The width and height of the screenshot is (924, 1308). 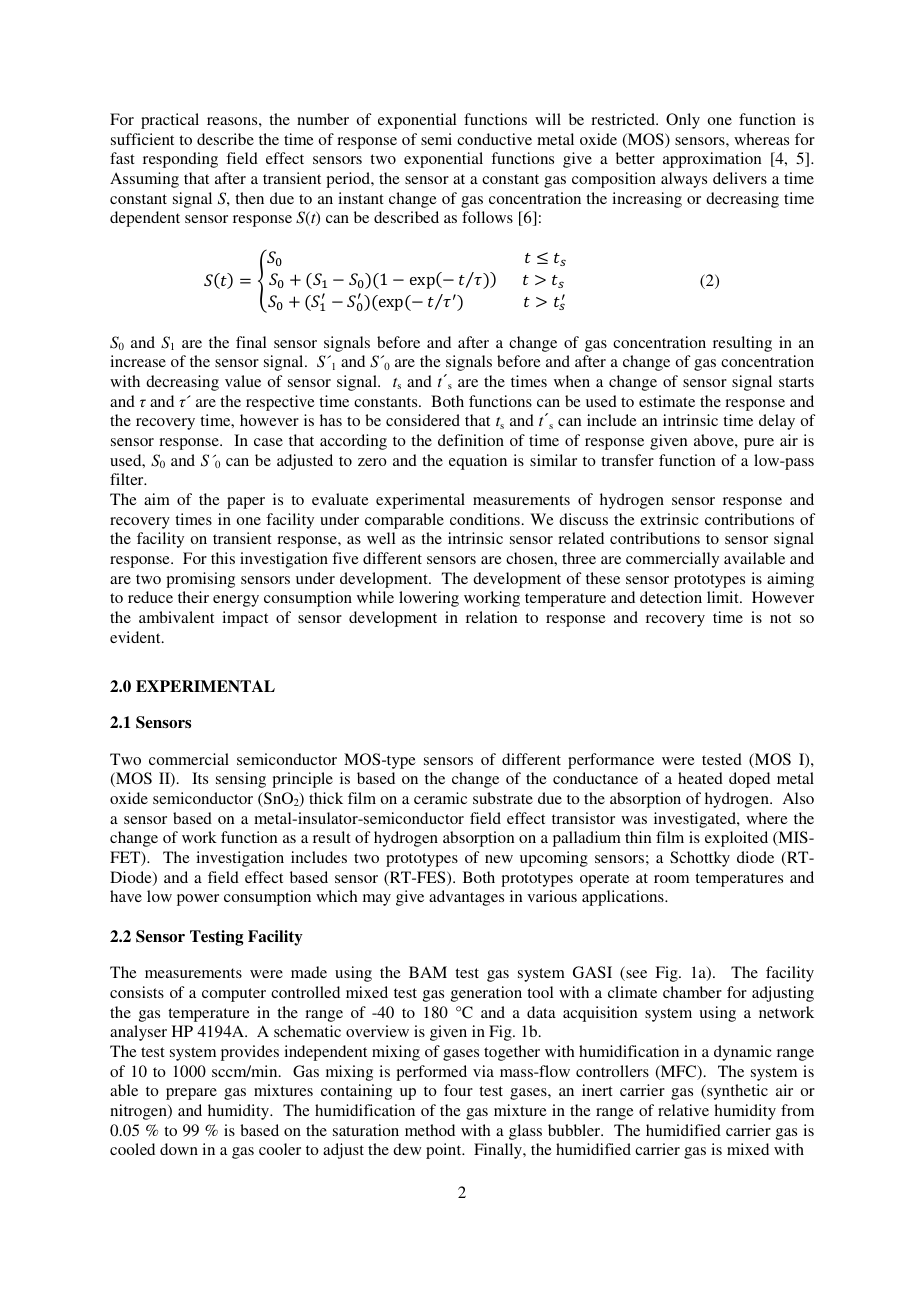 I want to click on approximation, so click(x=712, y=160).
